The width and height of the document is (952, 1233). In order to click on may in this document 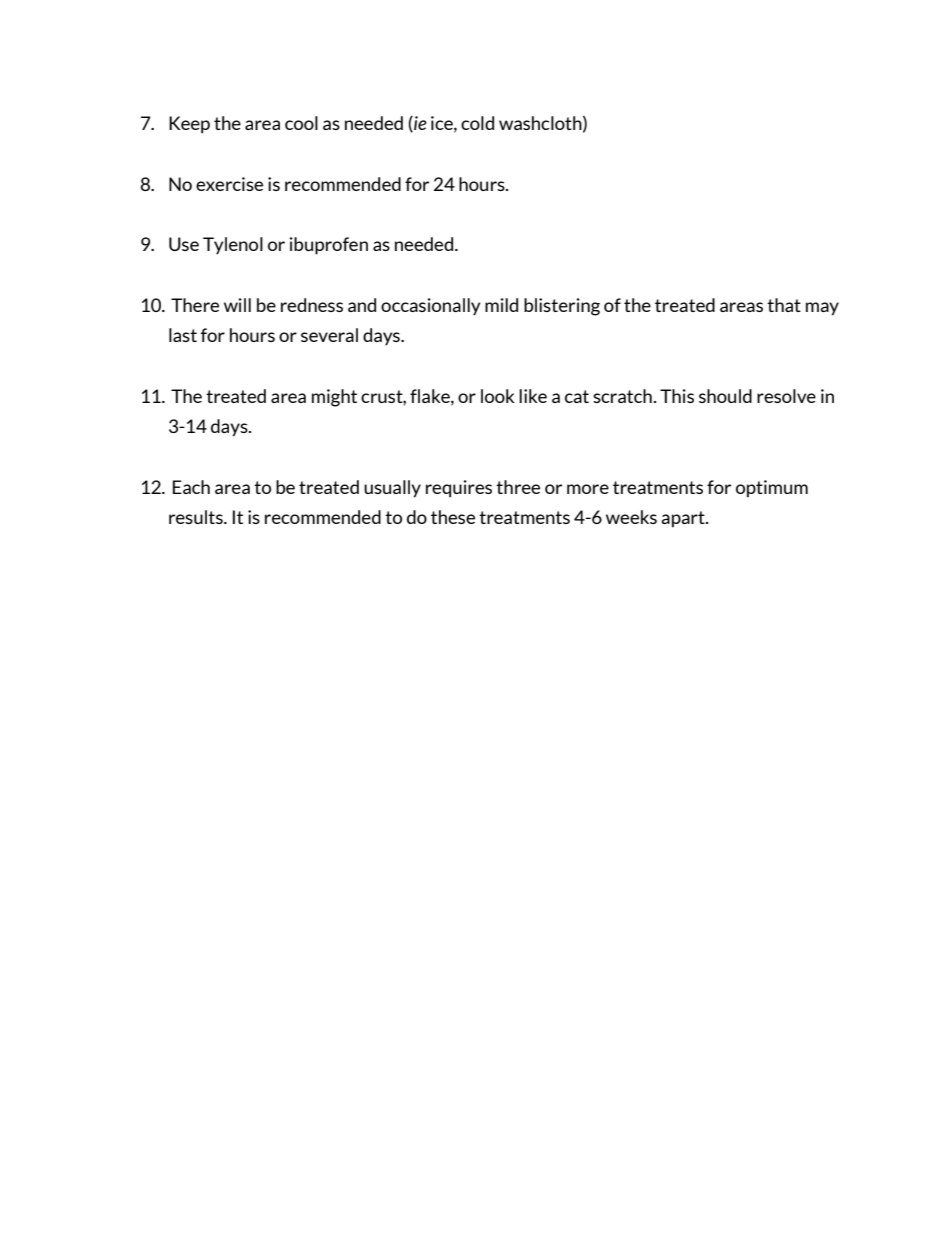, I will do `click(822, 309)`.
